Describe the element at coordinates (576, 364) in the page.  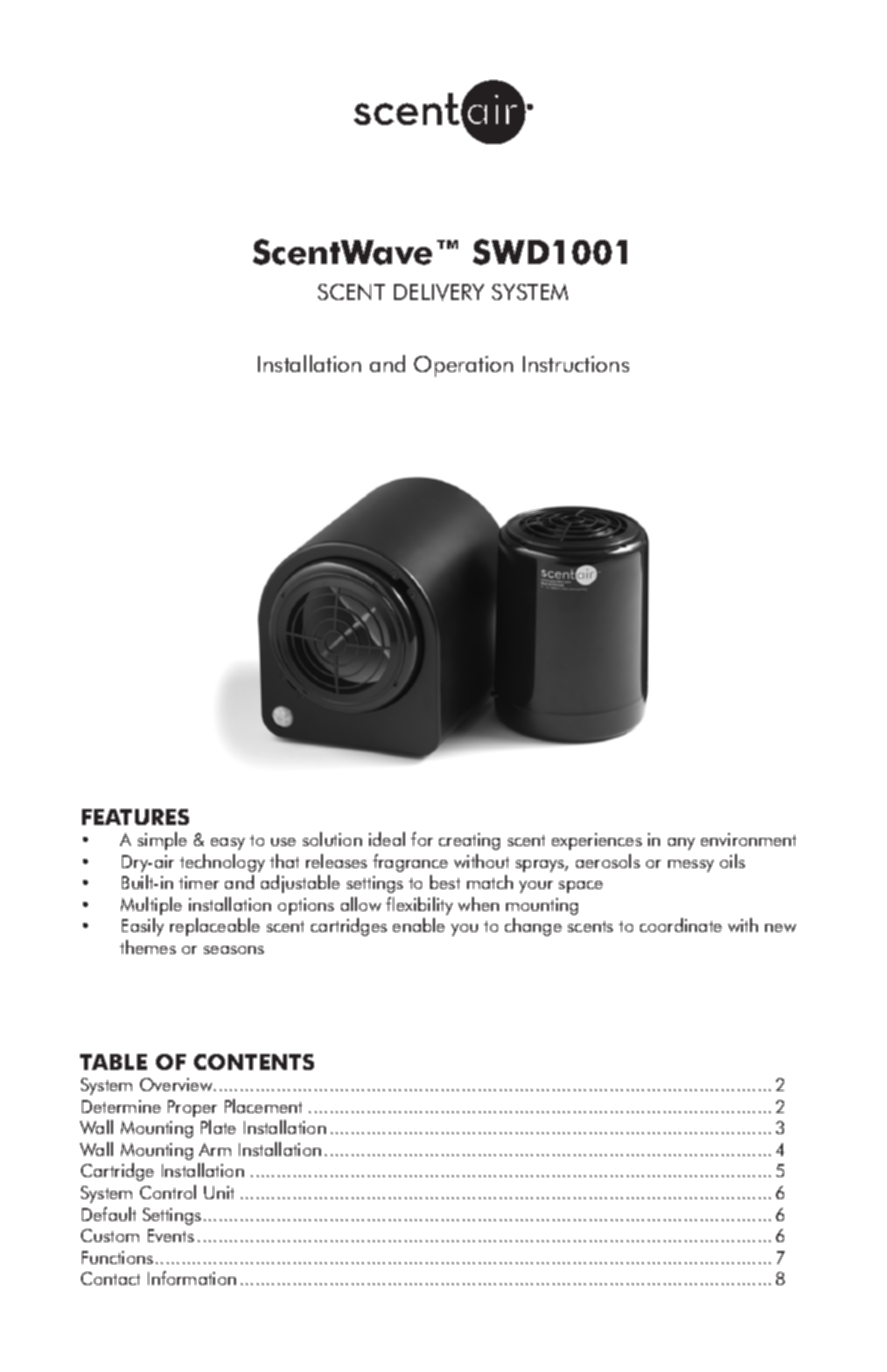
I see `Instructions` at that location.
